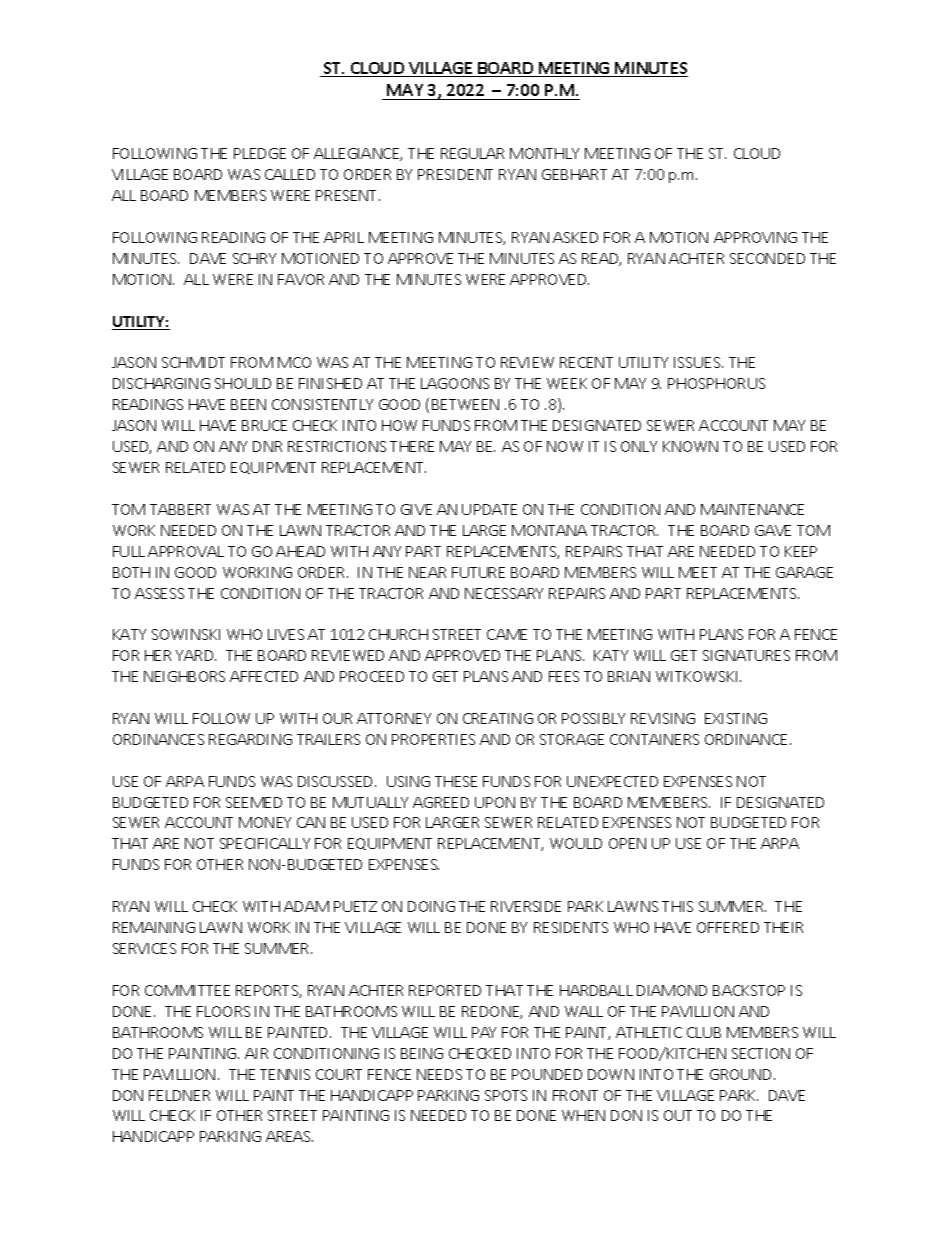  What do you see at coordinates (716, 383) in the screenshot?
I see `PHOSPHORUS` at bounding box center [716, 383].
